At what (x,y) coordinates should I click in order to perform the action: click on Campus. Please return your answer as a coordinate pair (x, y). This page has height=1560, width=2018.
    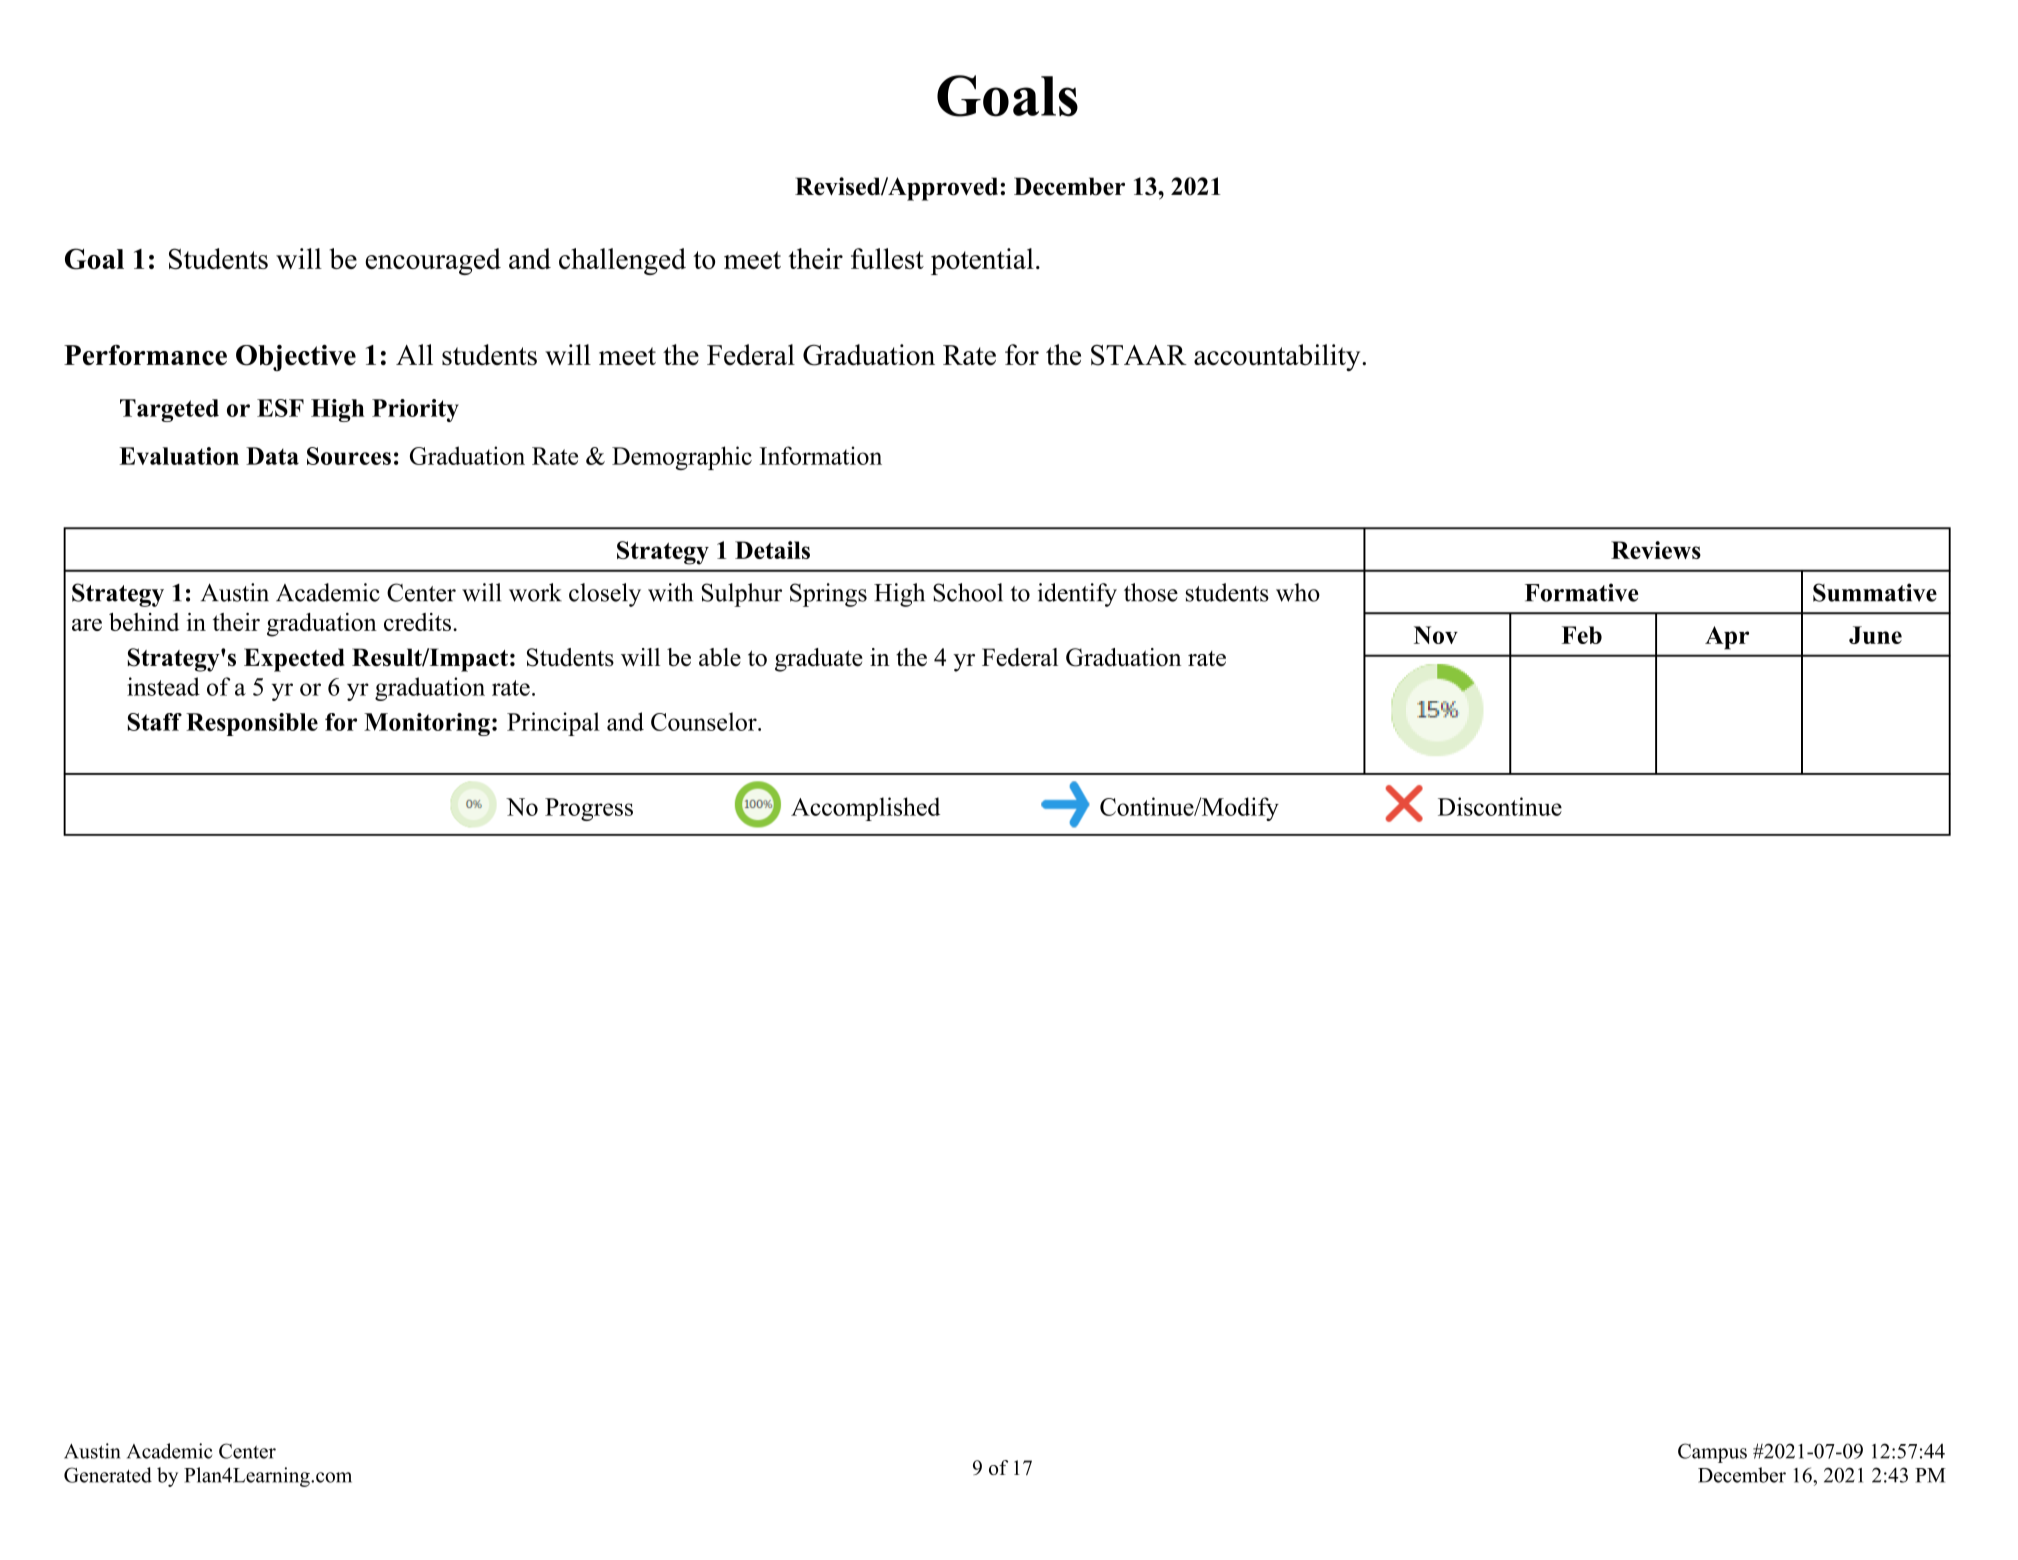
    Looking at the image, I should click on (1712, 1453).
